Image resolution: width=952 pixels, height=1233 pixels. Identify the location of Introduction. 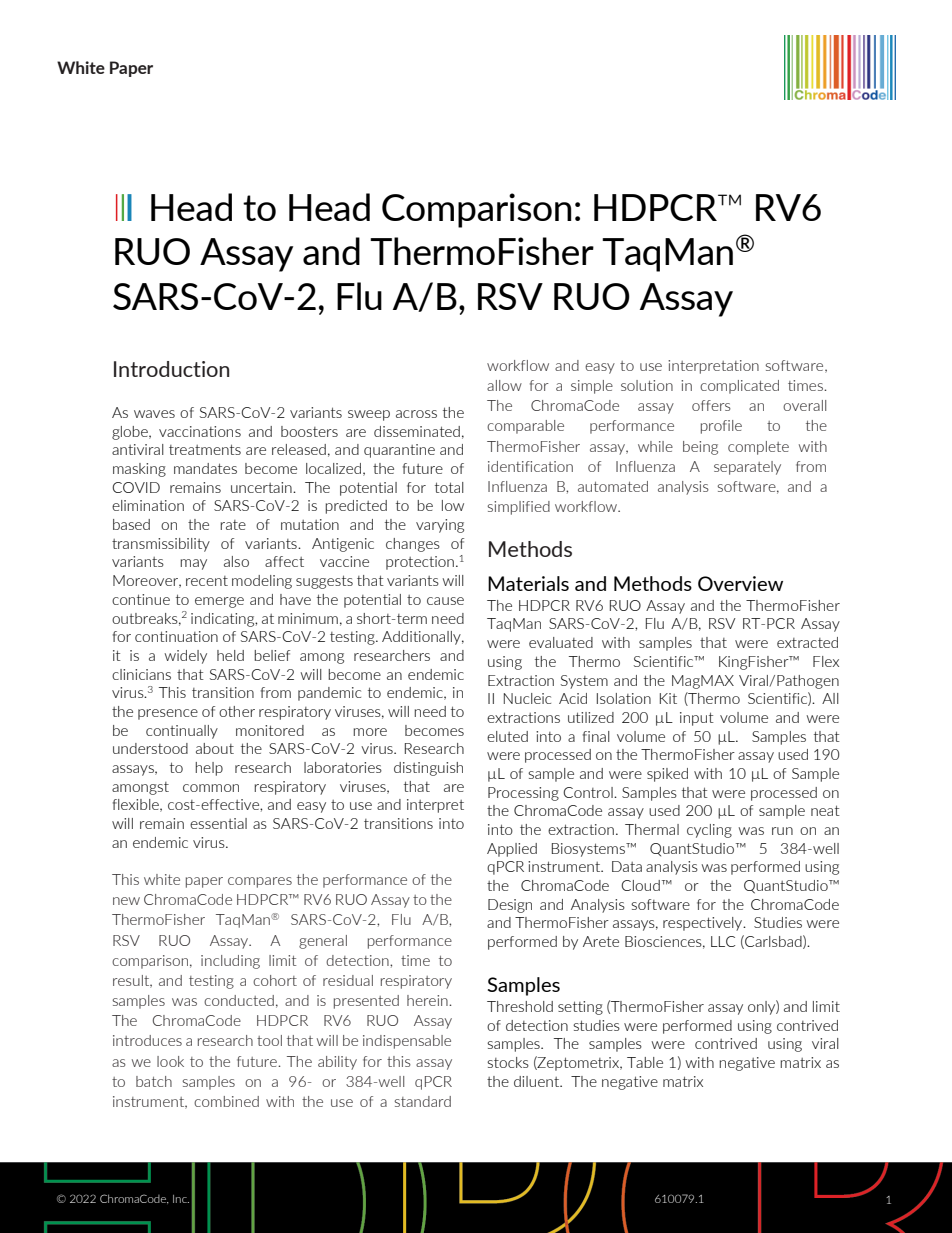
(171, 369).
